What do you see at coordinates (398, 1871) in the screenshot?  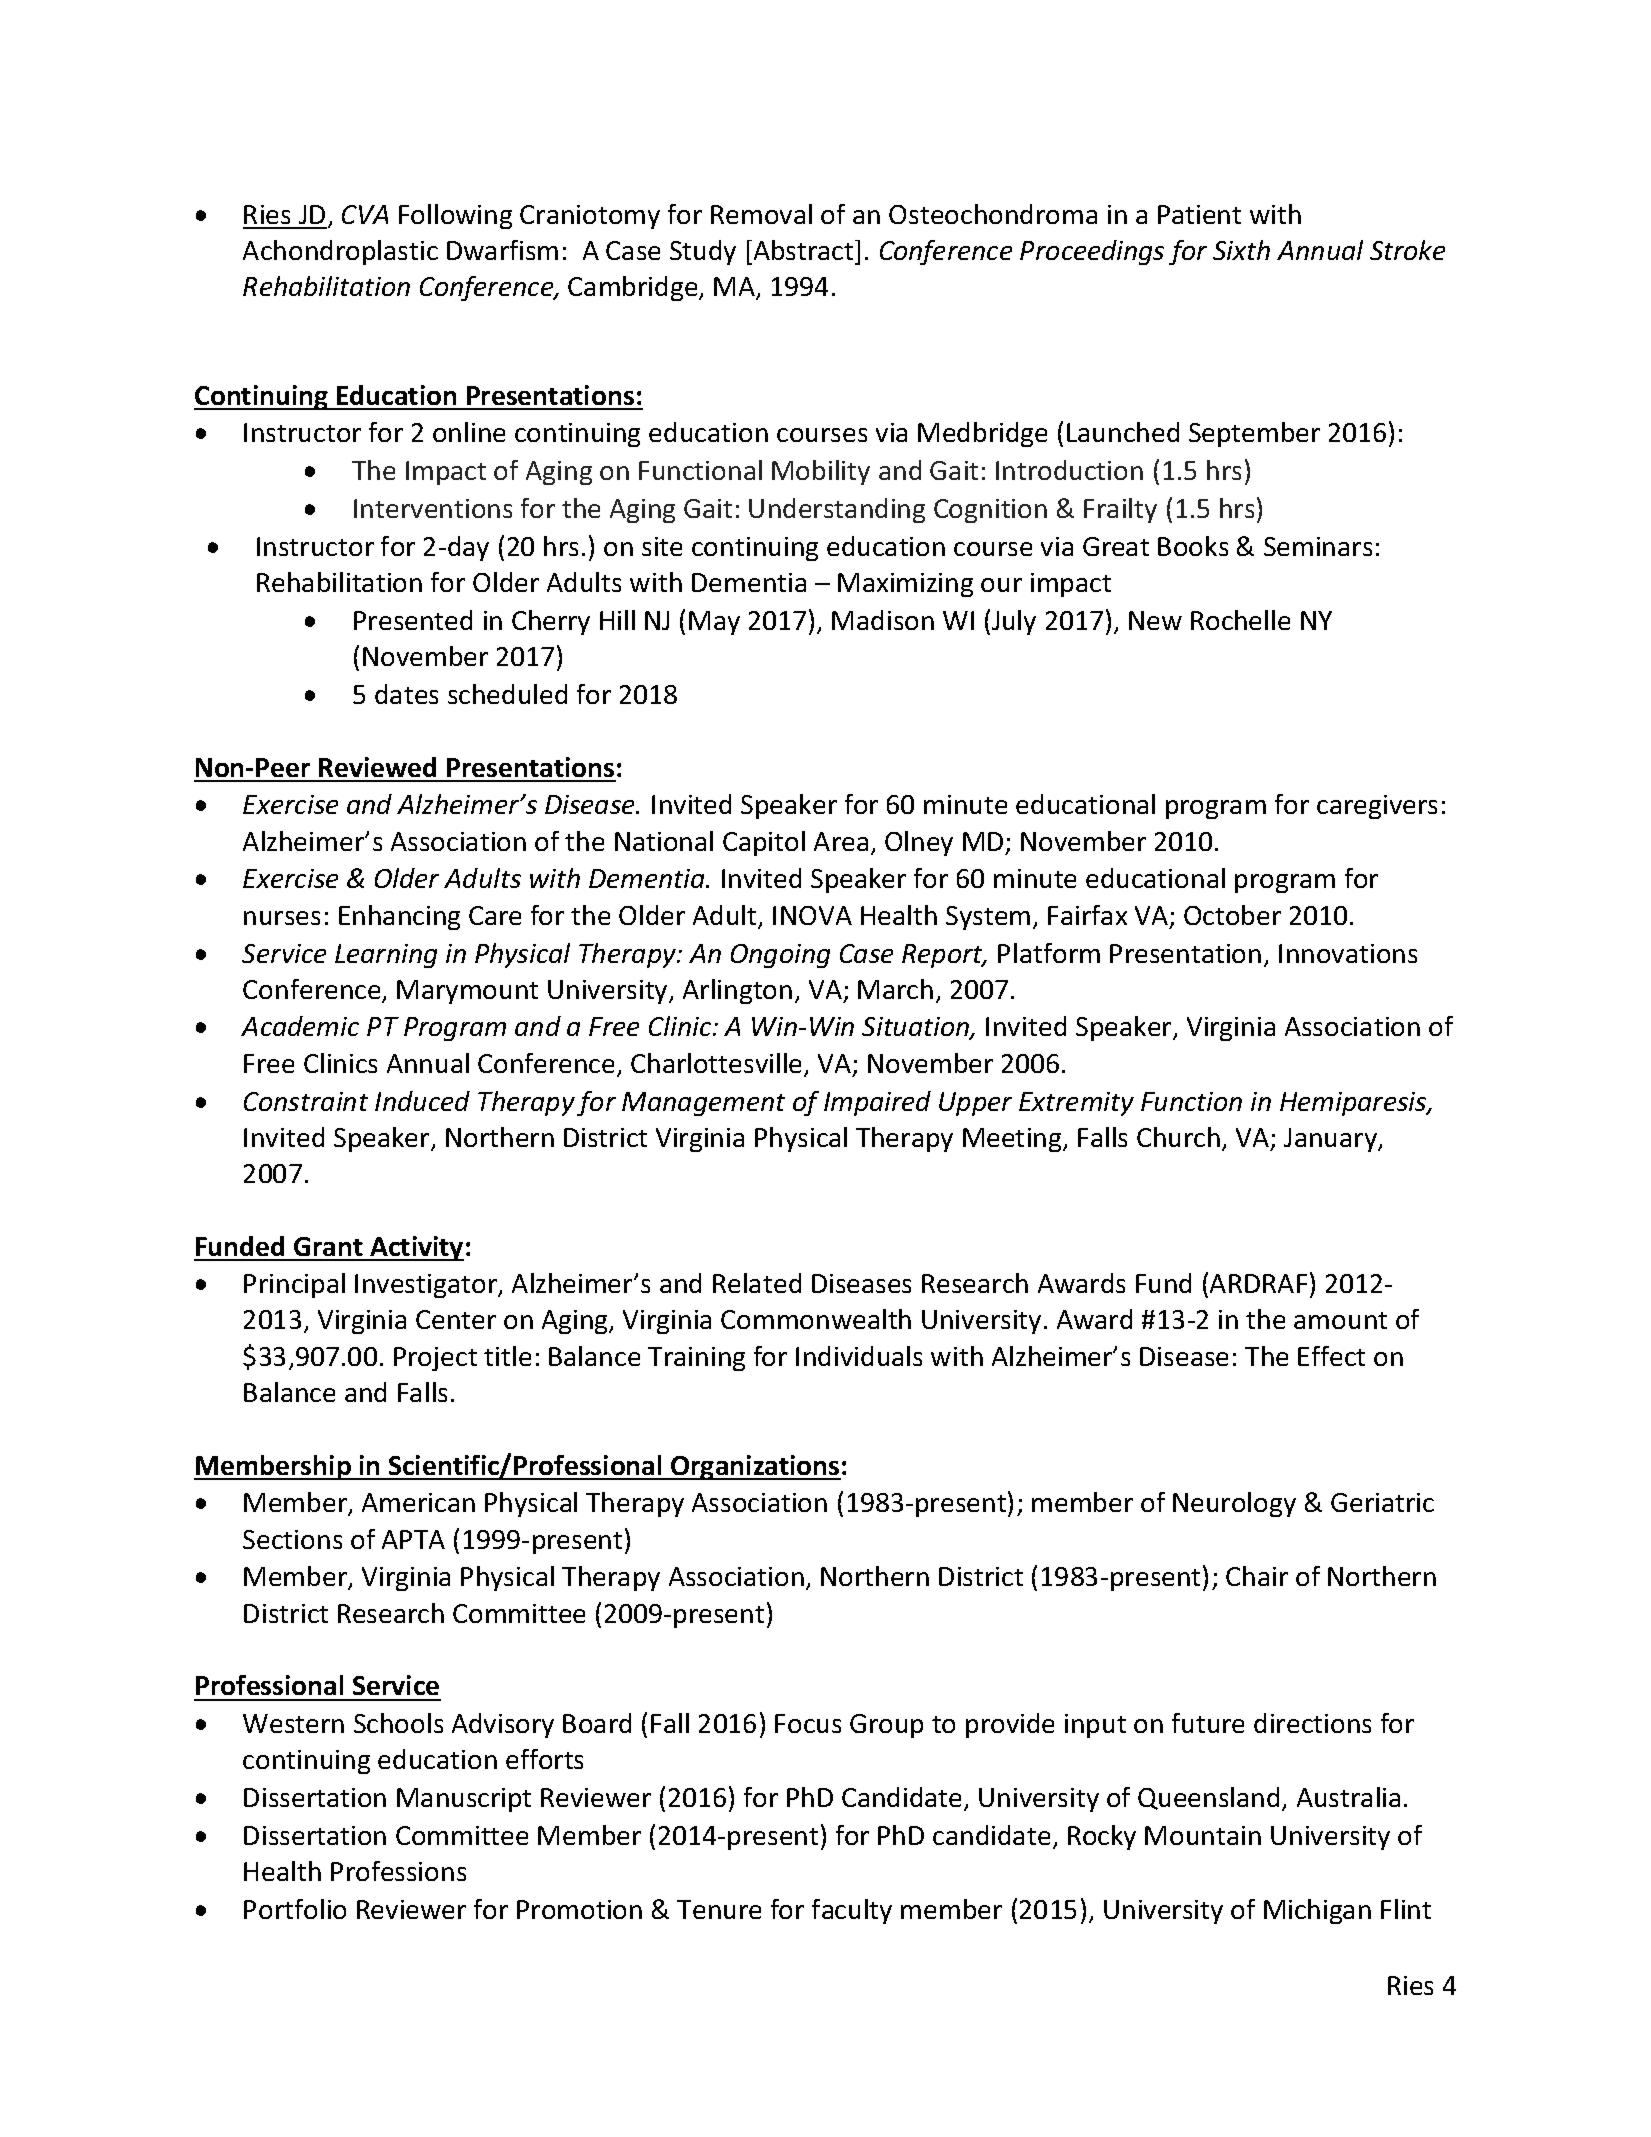 I see `Professions` at bounding box center [398, 1871].
